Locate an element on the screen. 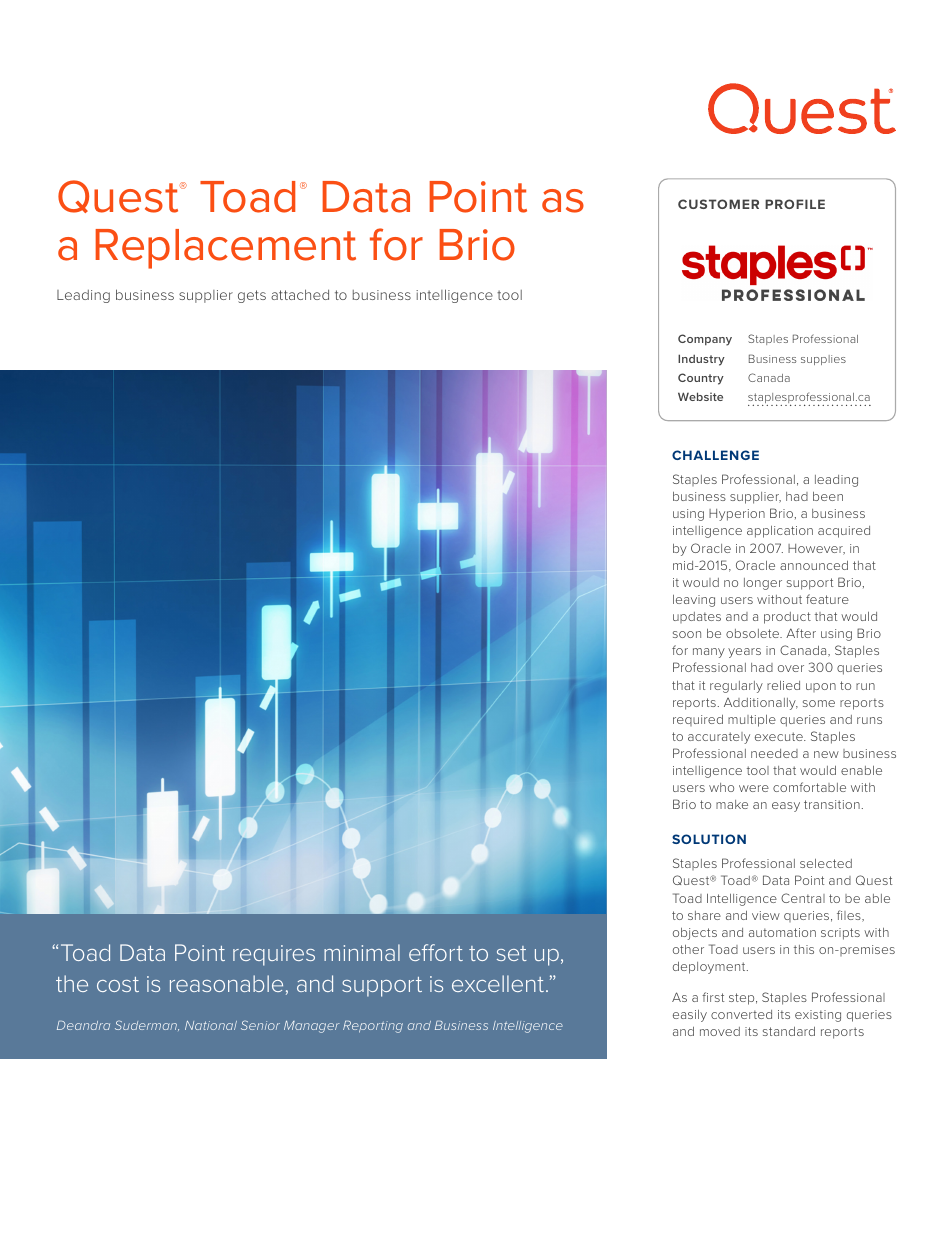  Replacement is located at coordinates (225, 249).
